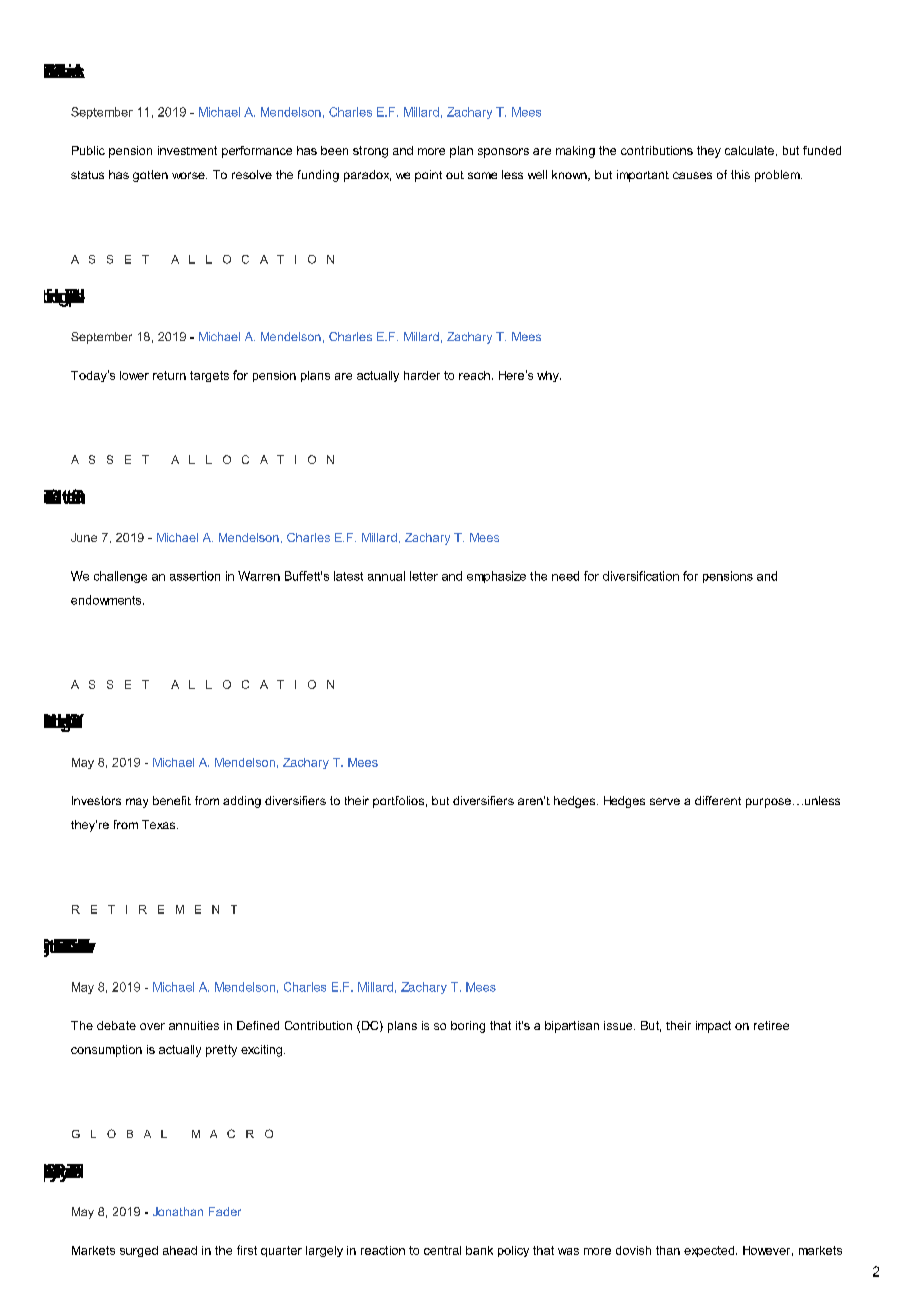  What do you see at coordinates (189, 175) in the document?
I see `worse` at bounding box center [189, 175].
